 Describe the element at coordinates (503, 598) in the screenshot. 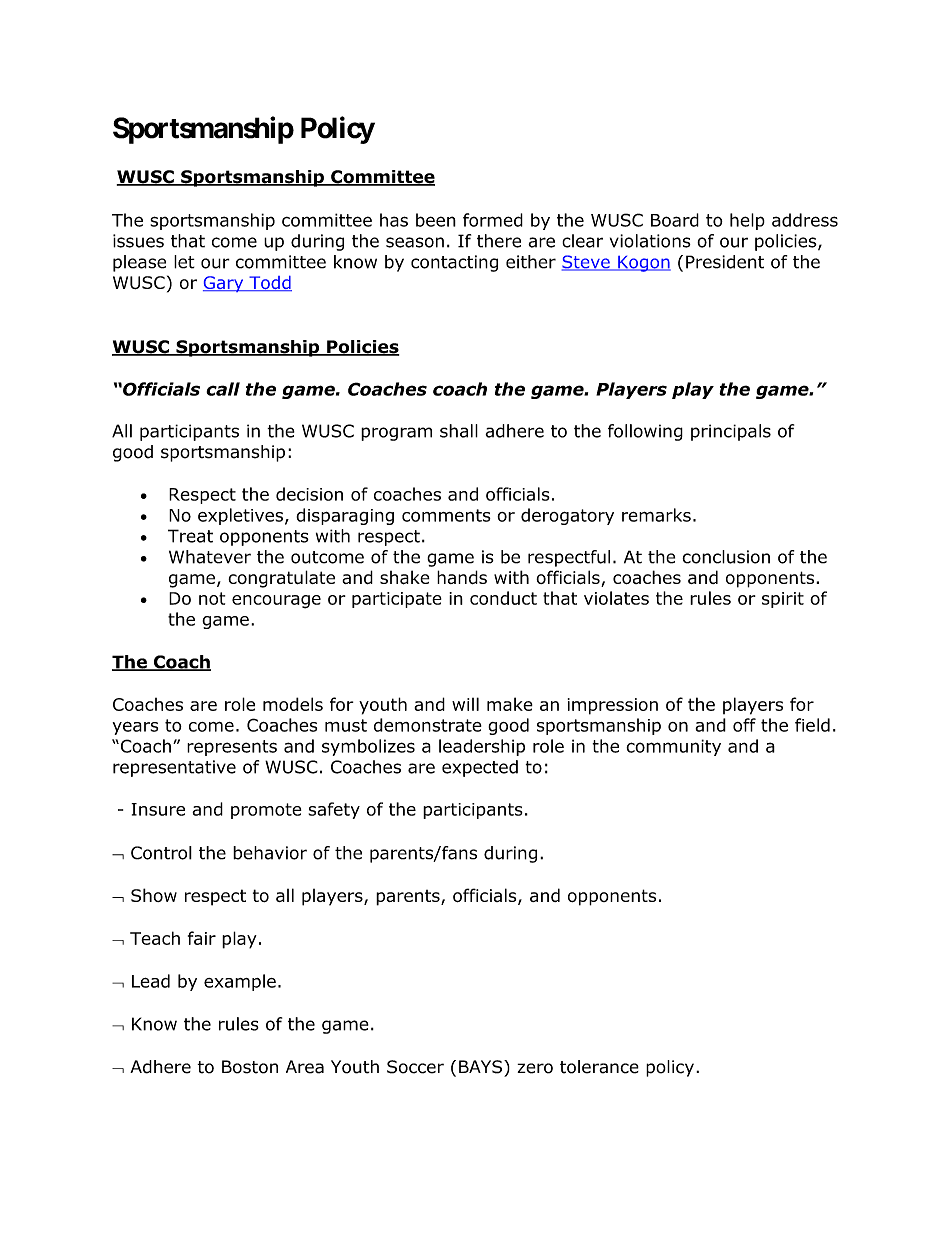

I see `conduct` at that location.
